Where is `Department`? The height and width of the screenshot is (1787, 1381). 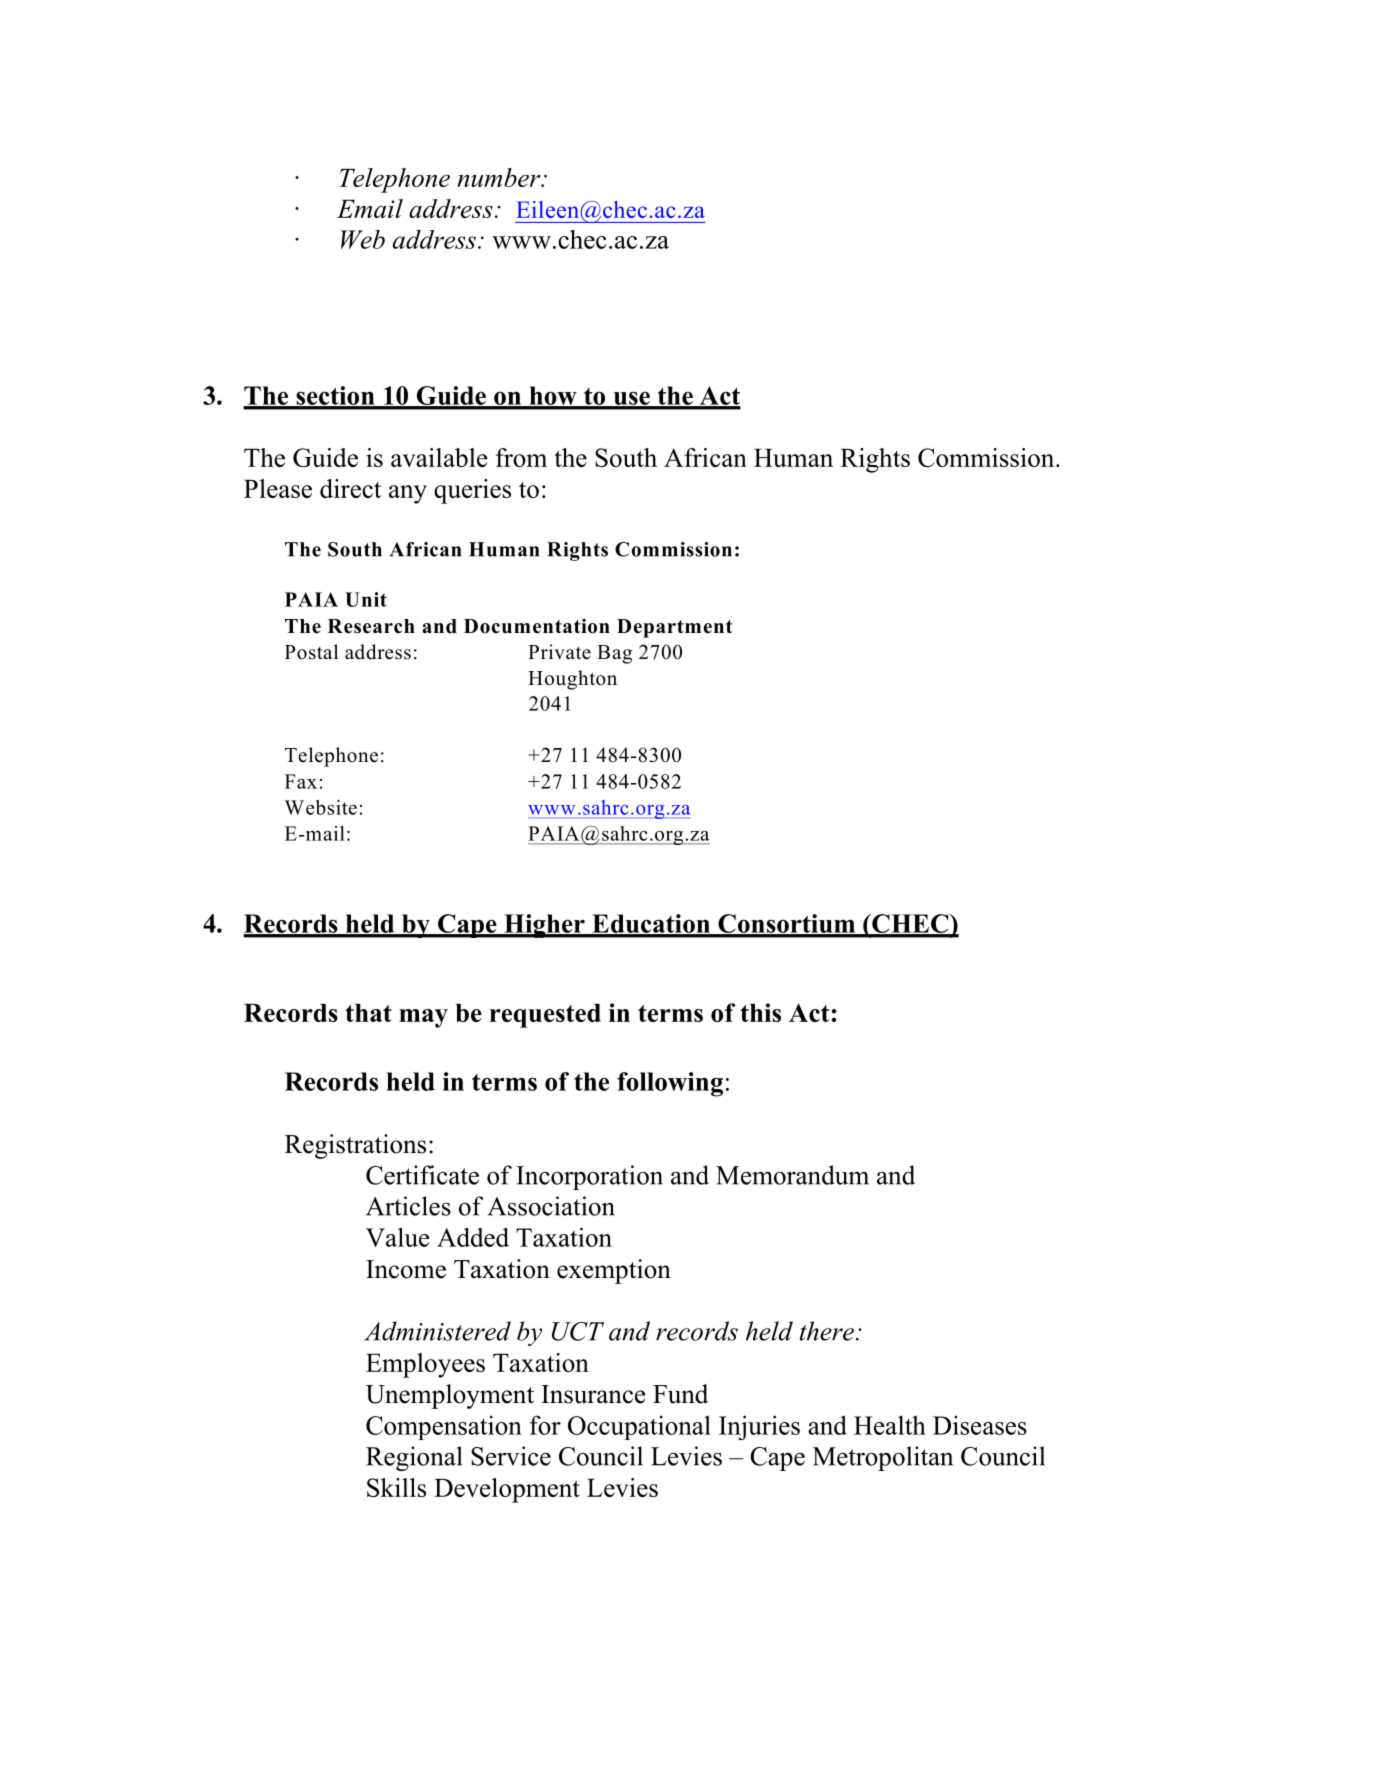 Department is located at coordinates (675, 628).
